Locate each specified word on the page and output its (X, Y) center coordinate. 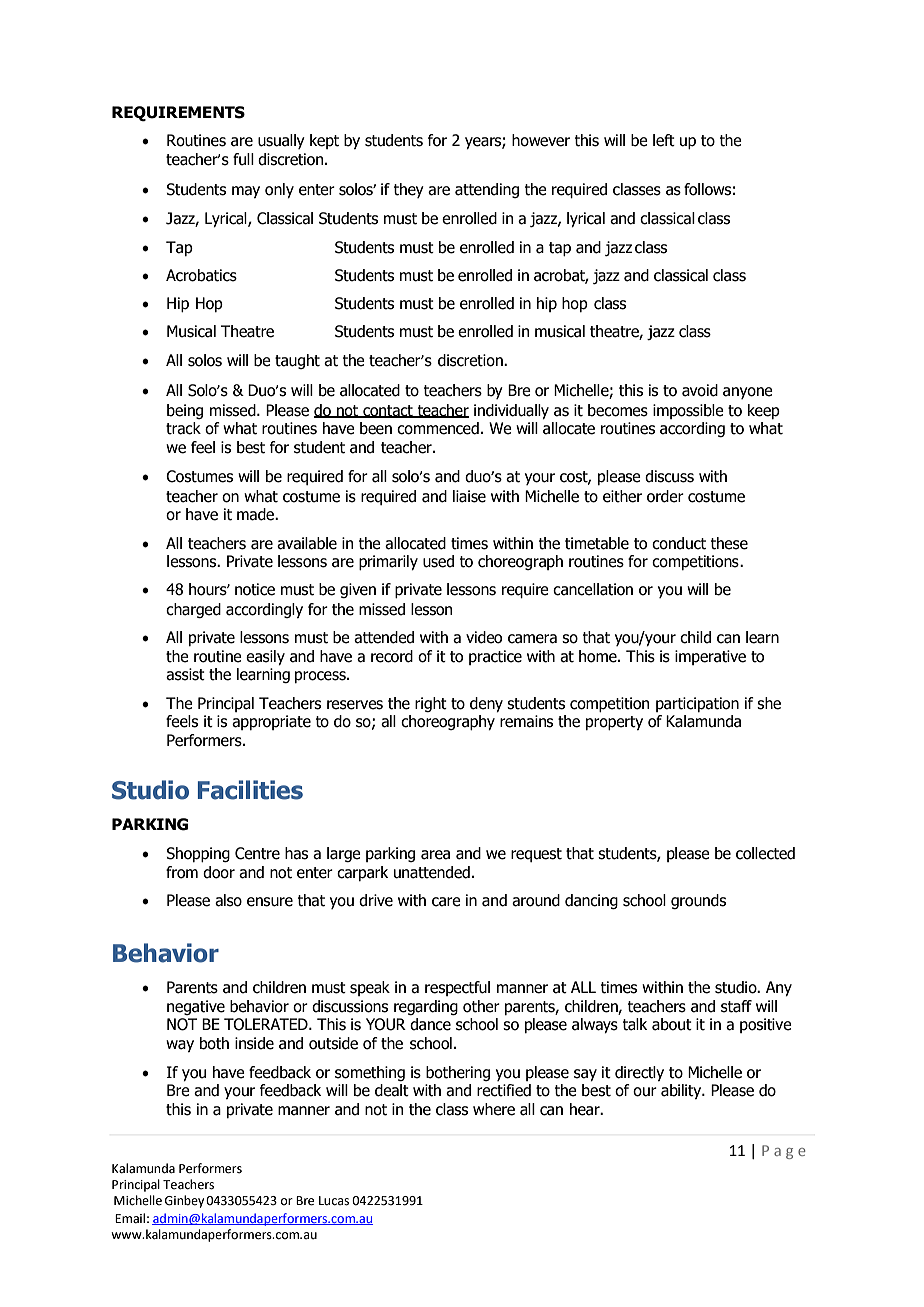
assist (185, 674)
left (664, 140)
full (243, 159)
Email (130, 1218)
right (431, 704)
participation (697, 704)
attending (487, 190)
